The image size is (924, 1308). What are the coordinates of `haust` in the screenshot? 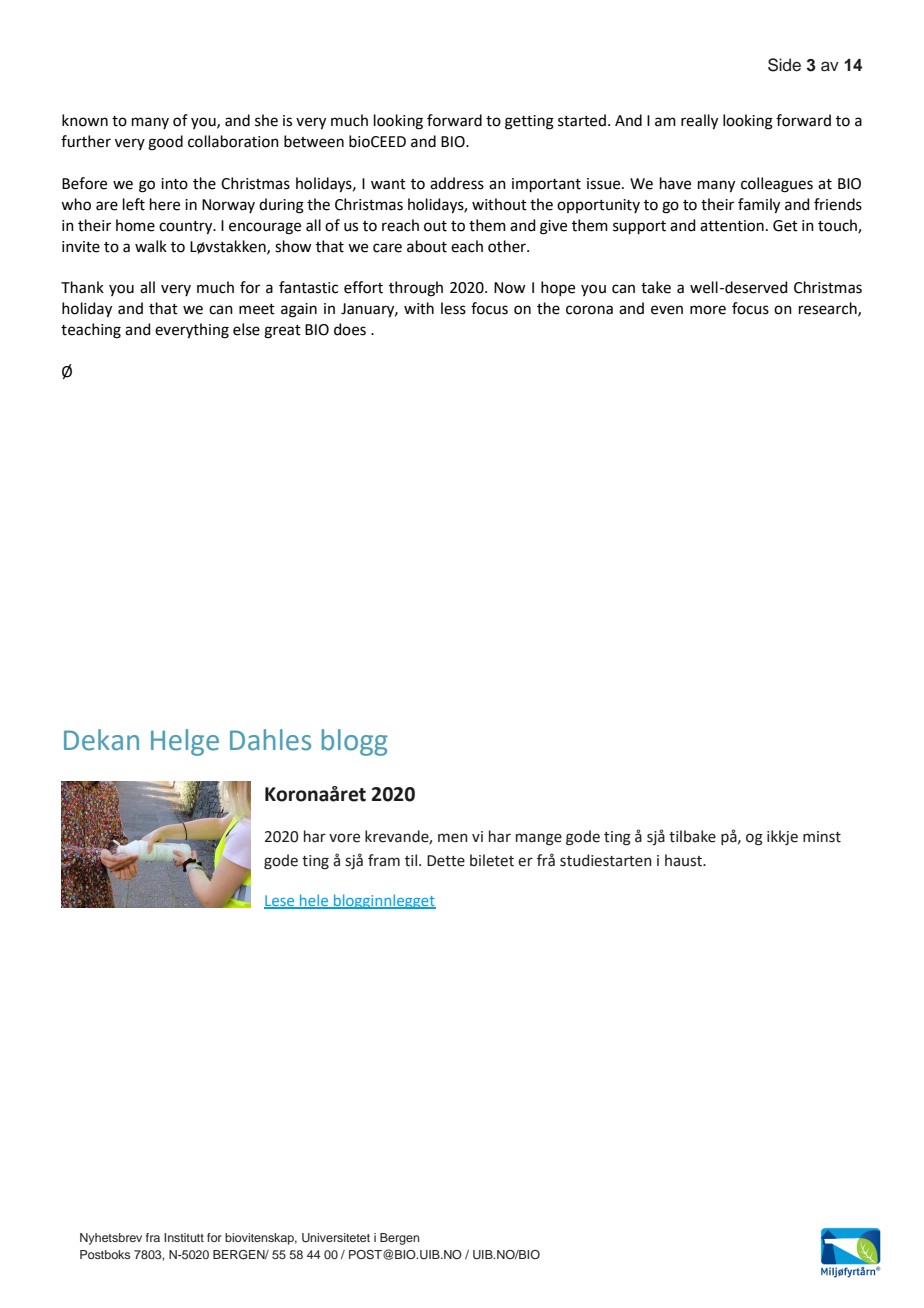 It's located at (685, 860).
